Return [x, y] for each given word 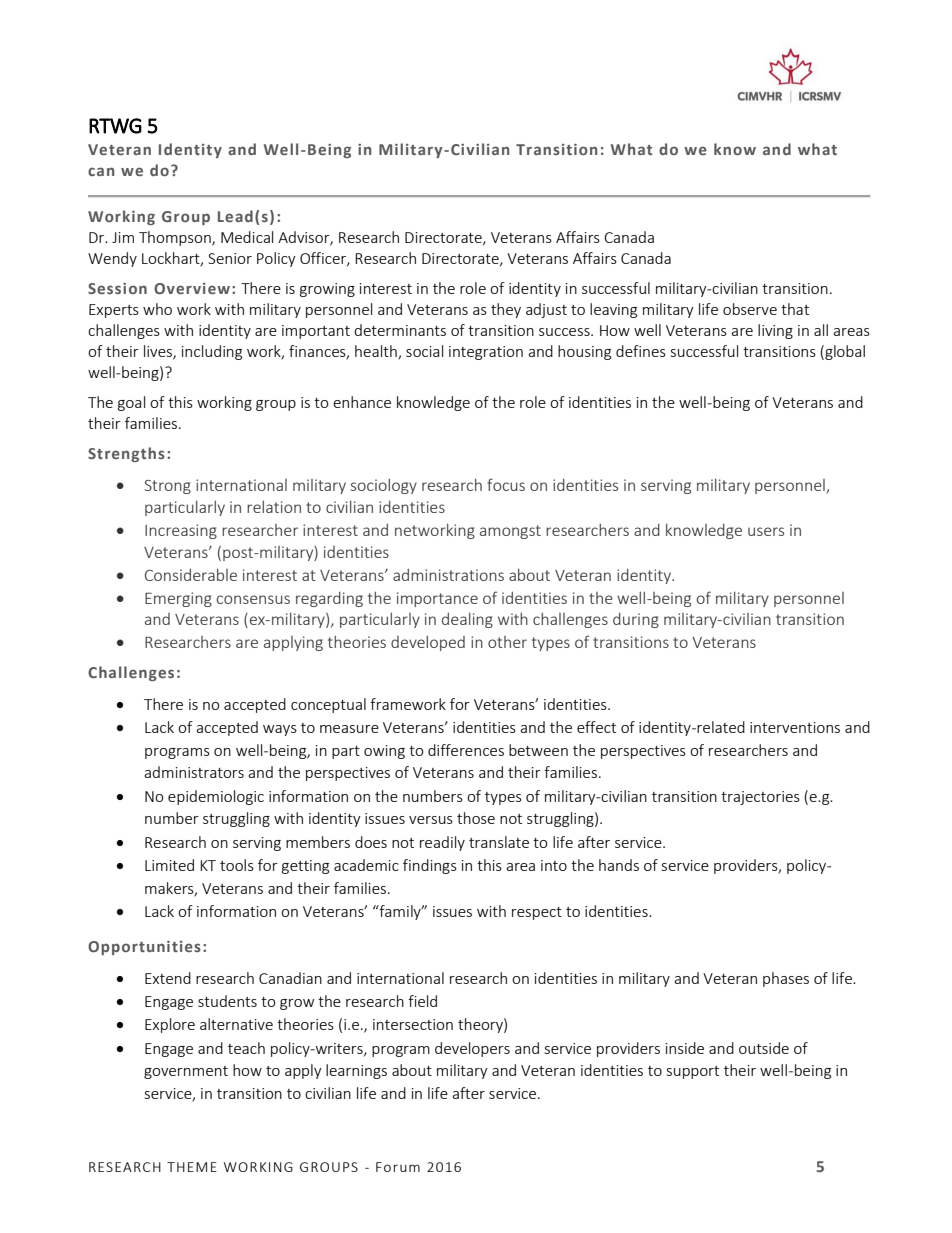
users [766, 531]
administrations [448, 574]
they [506, 310]
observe [750, 309]
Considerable [191, 574]
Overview [192, 288]
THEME [192, 1167]
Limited [169, 865]
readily [442, 843]
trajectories [760, 798]
